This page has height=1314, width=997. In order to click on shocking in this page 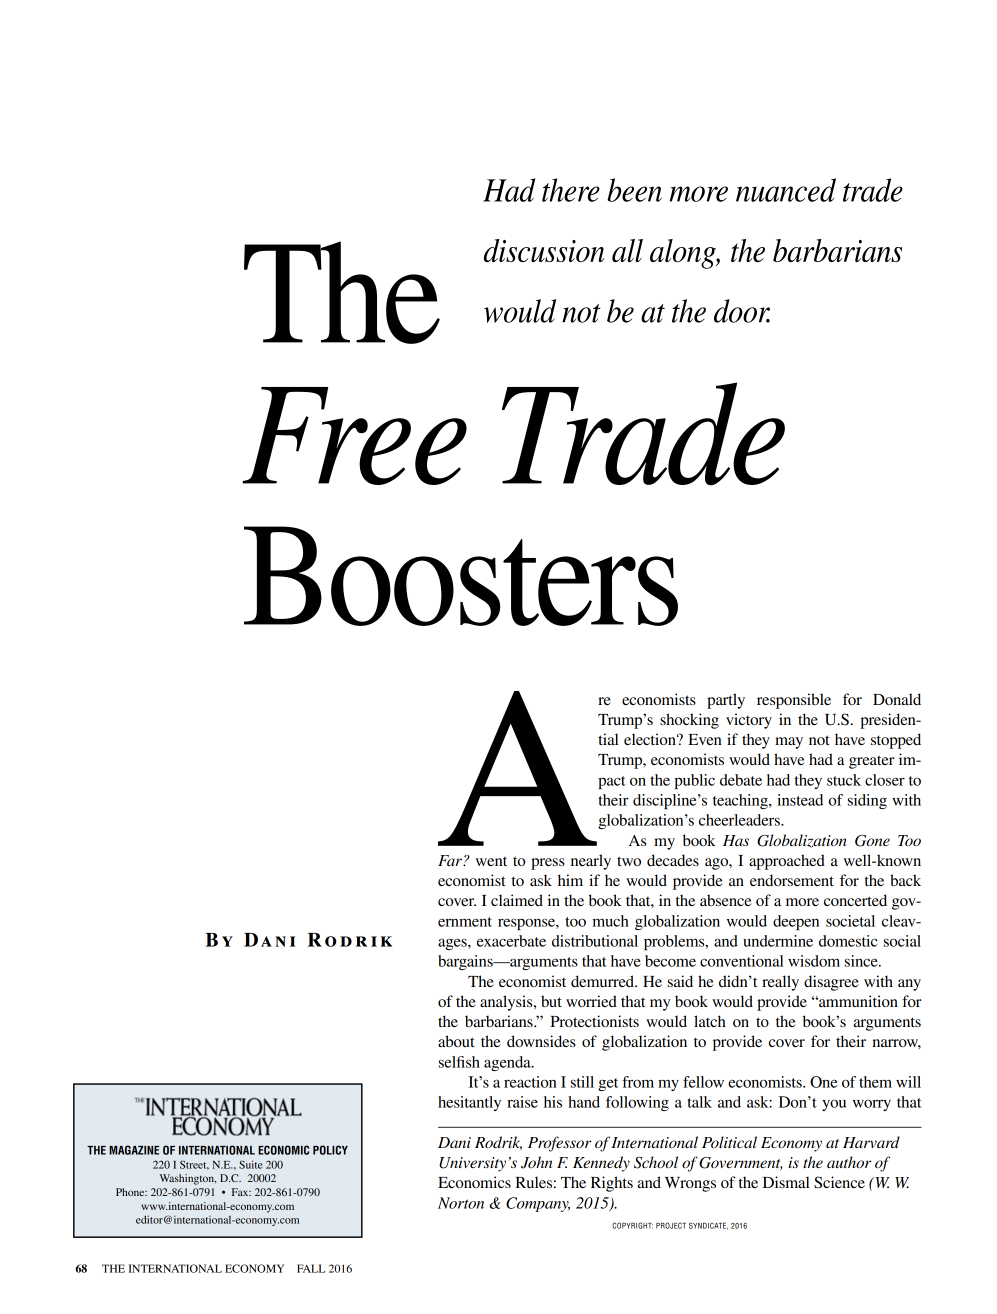, I will do `click(689, 721)`.
